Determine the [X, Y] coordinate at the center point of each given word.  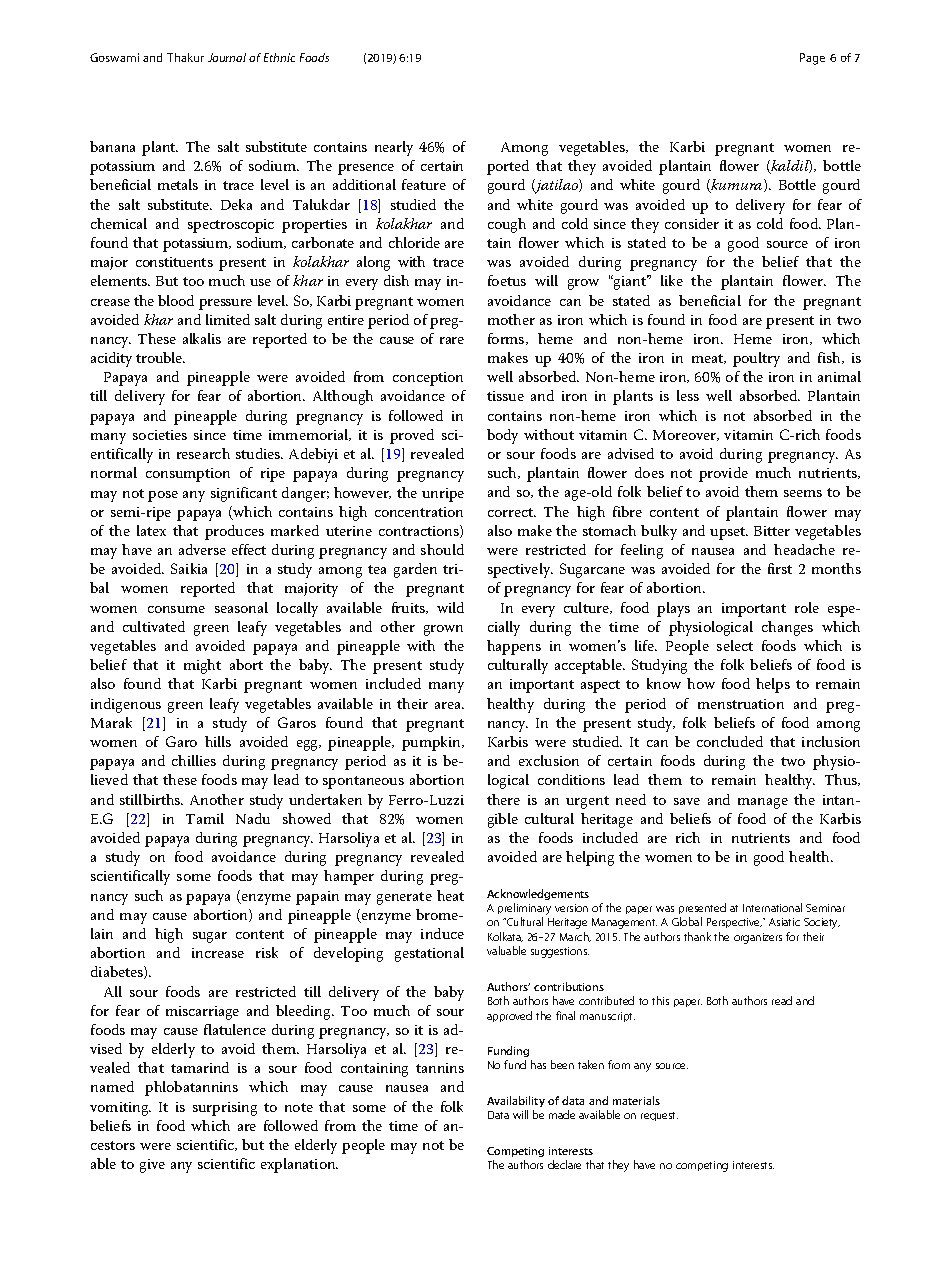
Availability [516, 1103]
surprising [225, 1109]
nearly [394, 148]
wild [450, 607]
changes [787, 628]
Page [812, 59]
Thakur [185, 57]
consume [176, 609]
